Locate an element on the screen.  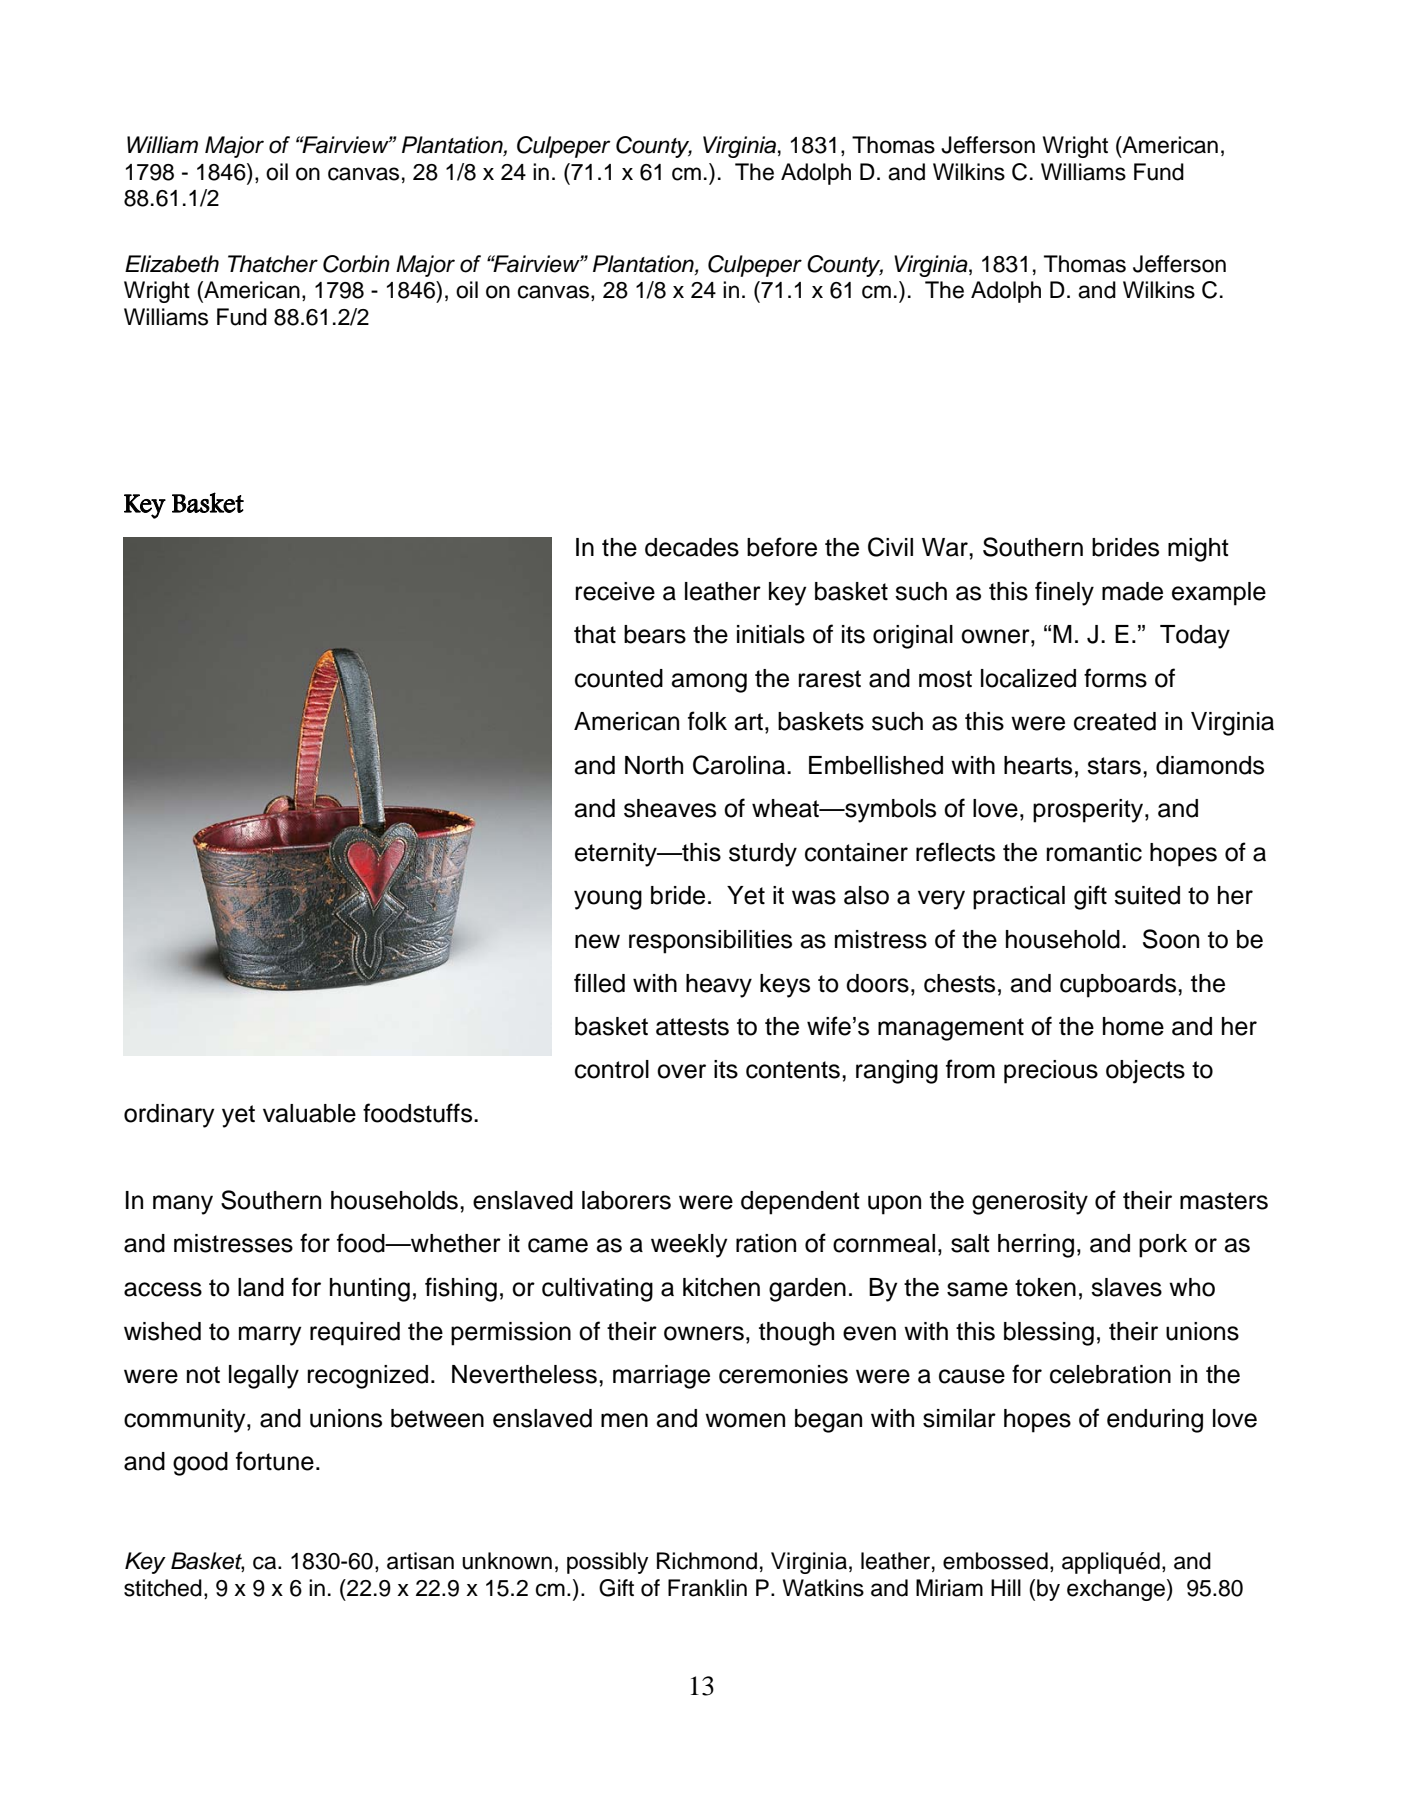
over is located at coordinates (681, 1071).
